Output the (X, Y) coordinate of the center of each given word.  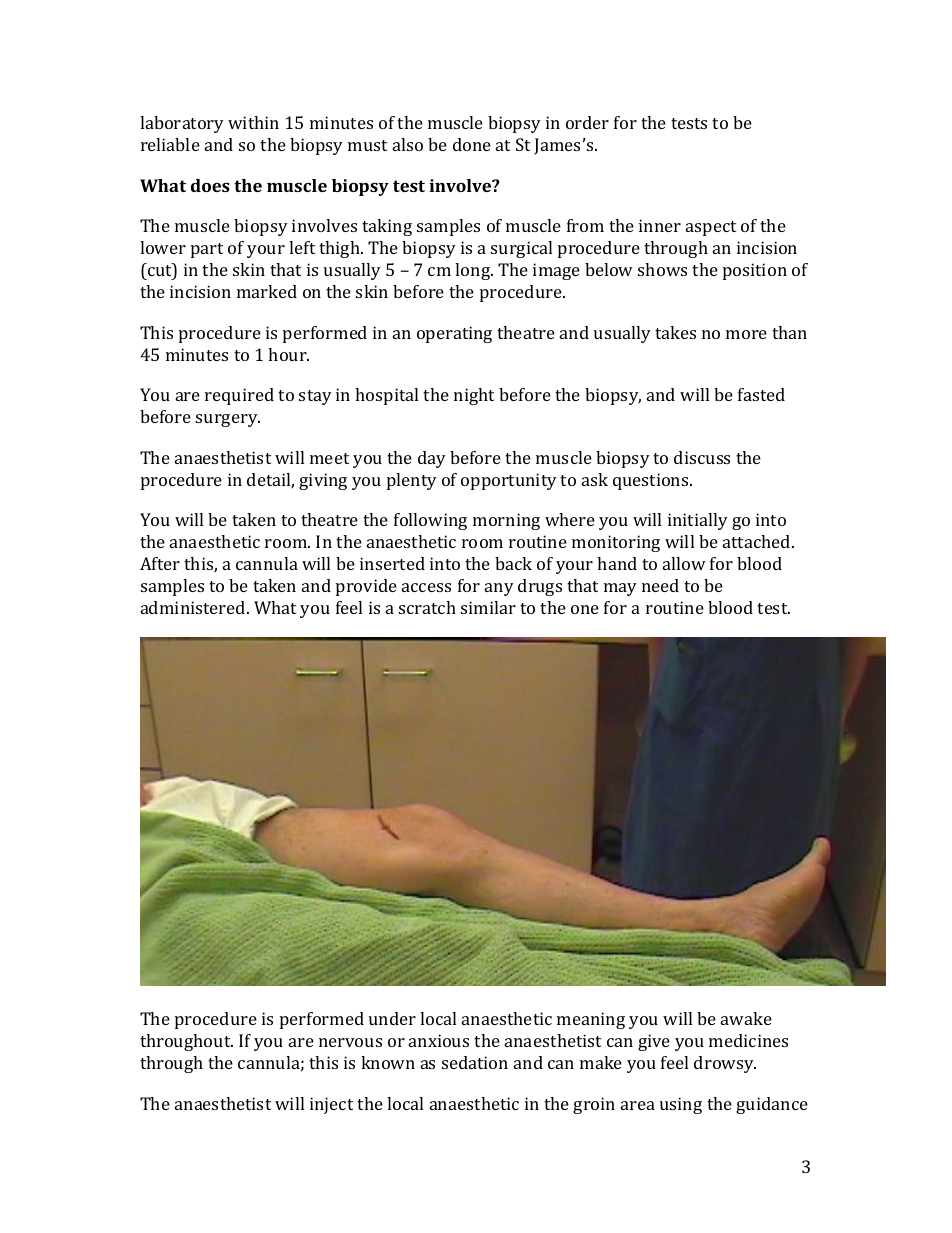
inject (331, 1105)
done (472, 144)
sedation (475, 1062)
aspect (711, 228)
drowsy (725, 1064)
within (253, 122)
